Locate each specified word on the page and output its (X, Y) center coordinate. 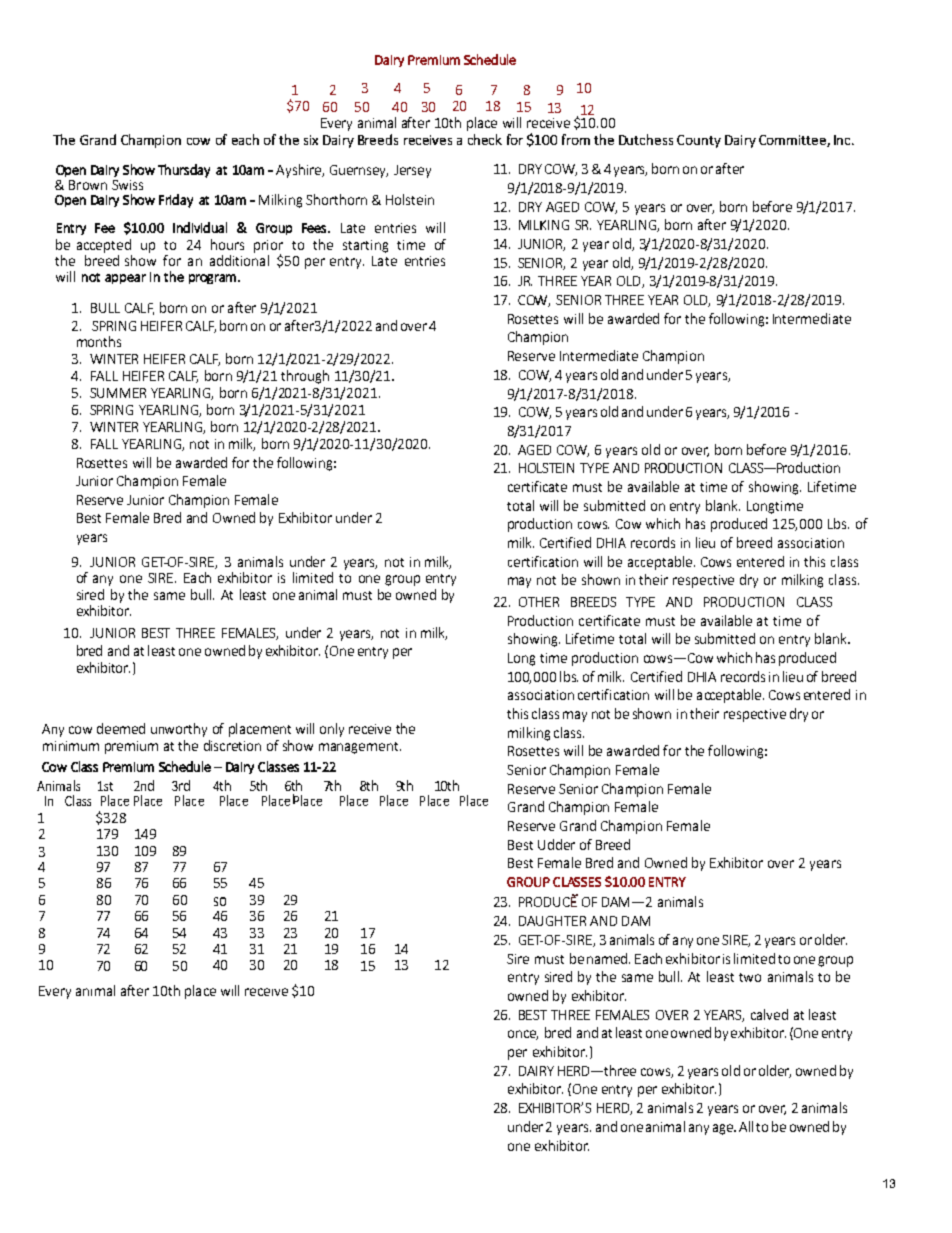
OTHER (539, 602)
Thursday (184, 171)
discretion (232, 745)
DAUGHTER (552, 921)
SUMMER (118, 393)
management (360, 748)
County (699, 141)
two (750, 977)
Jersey (412, 171)
